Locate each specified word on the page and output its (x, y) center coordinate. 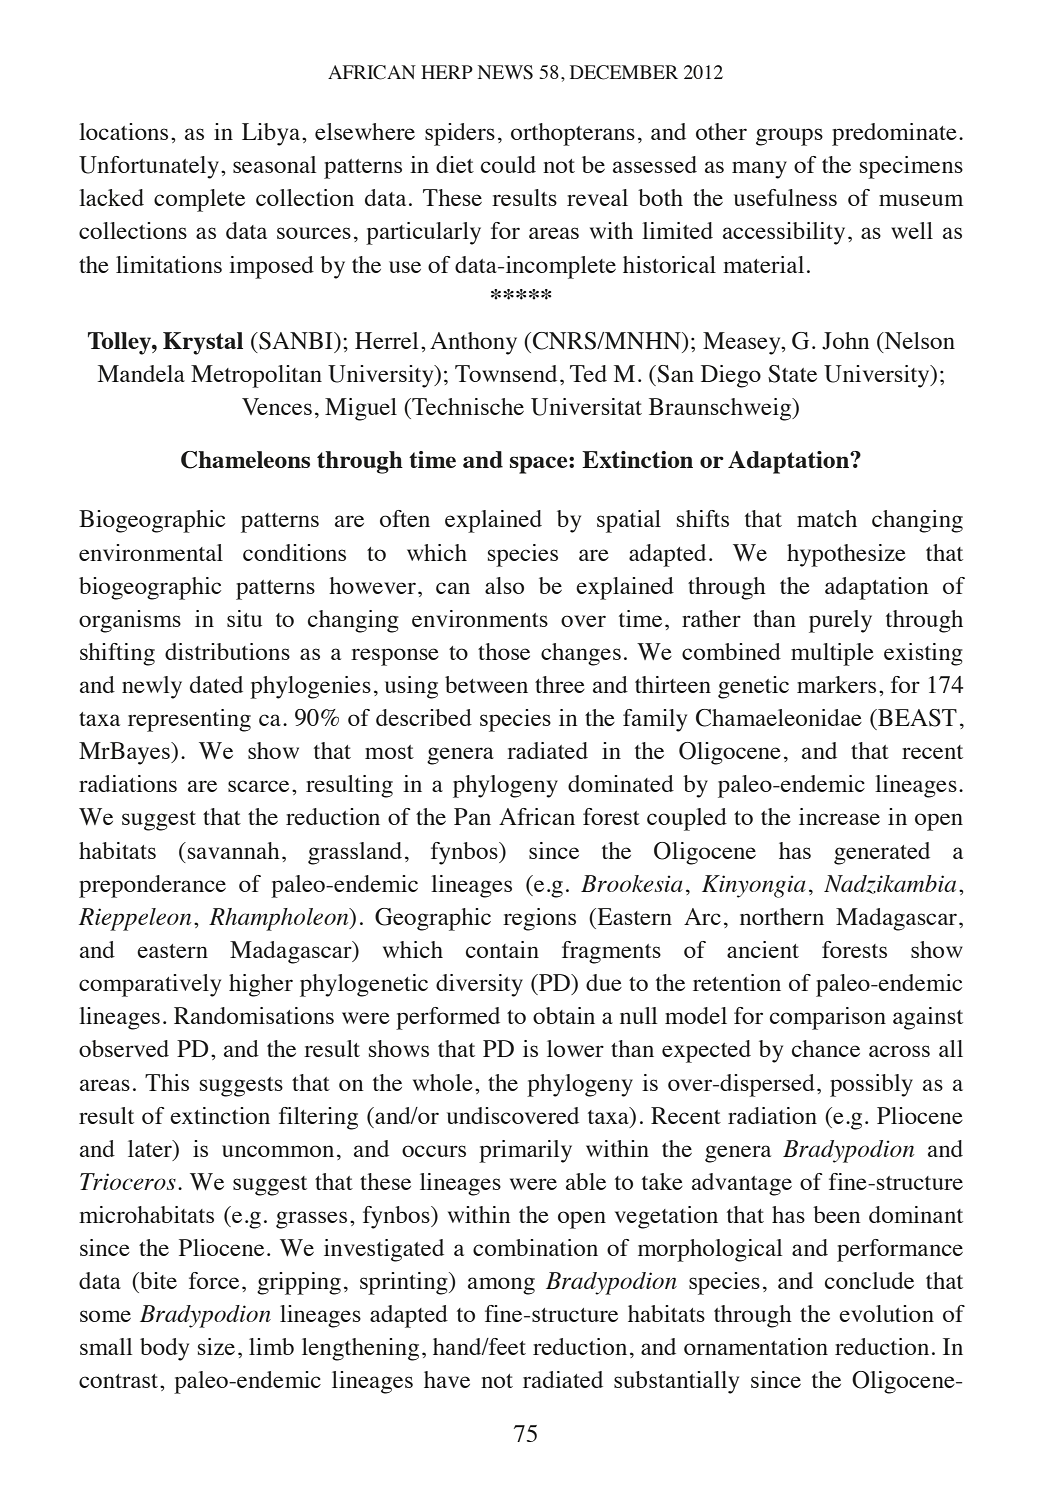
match (827, 518)
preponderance (152, 886)
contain (502, 949)
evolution (886, 1313)
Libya (272, 134)
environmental (151, 552)
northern (782, 916)
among (501, 1286)
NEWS (505, 72)
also (504, 585)
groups (789, 137)
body (164, 1349)
